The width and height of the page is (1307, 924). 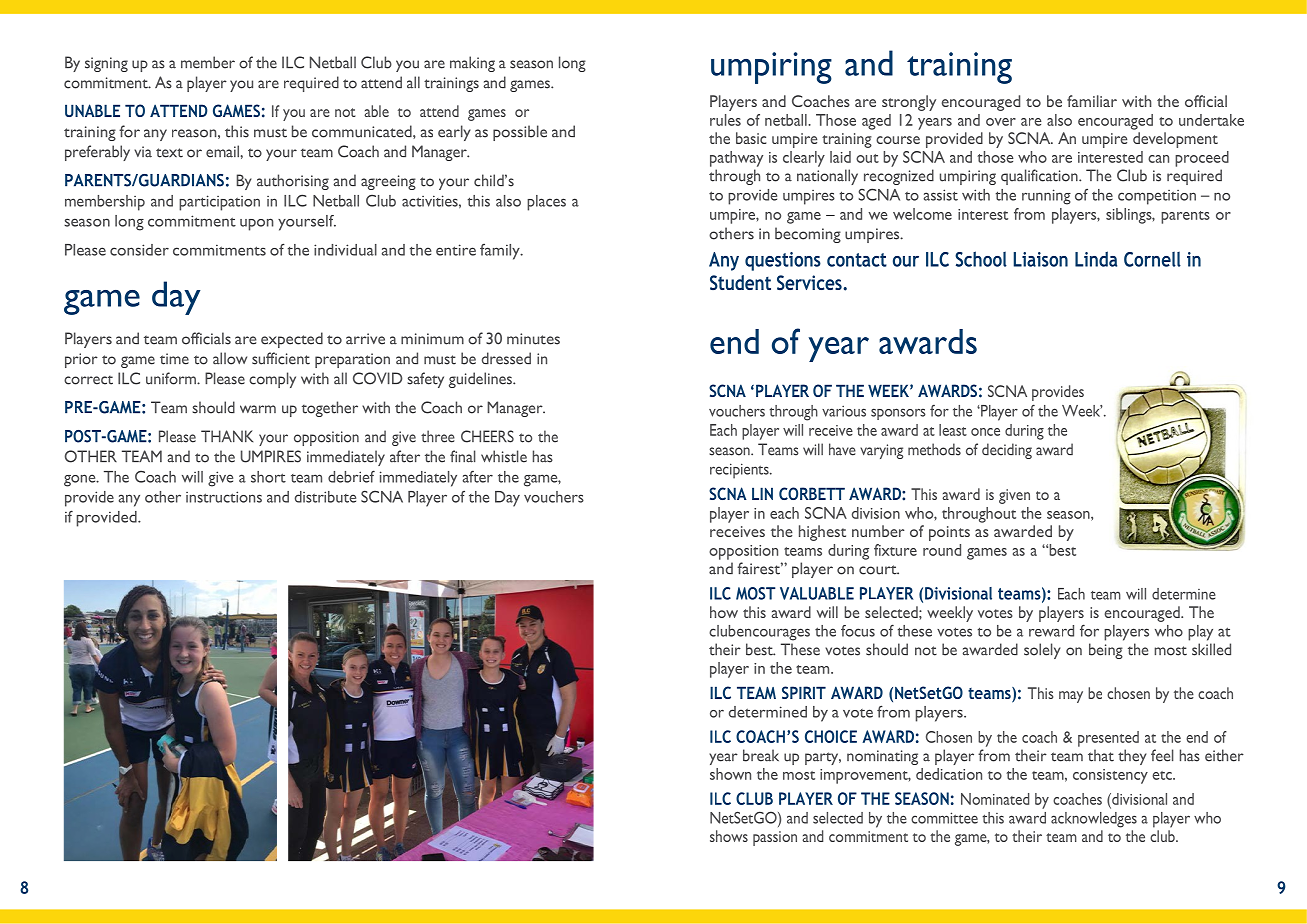 What do you see at coordinates (292, 340) in the page?
I see `expected` at bounding box center [292, 340].
